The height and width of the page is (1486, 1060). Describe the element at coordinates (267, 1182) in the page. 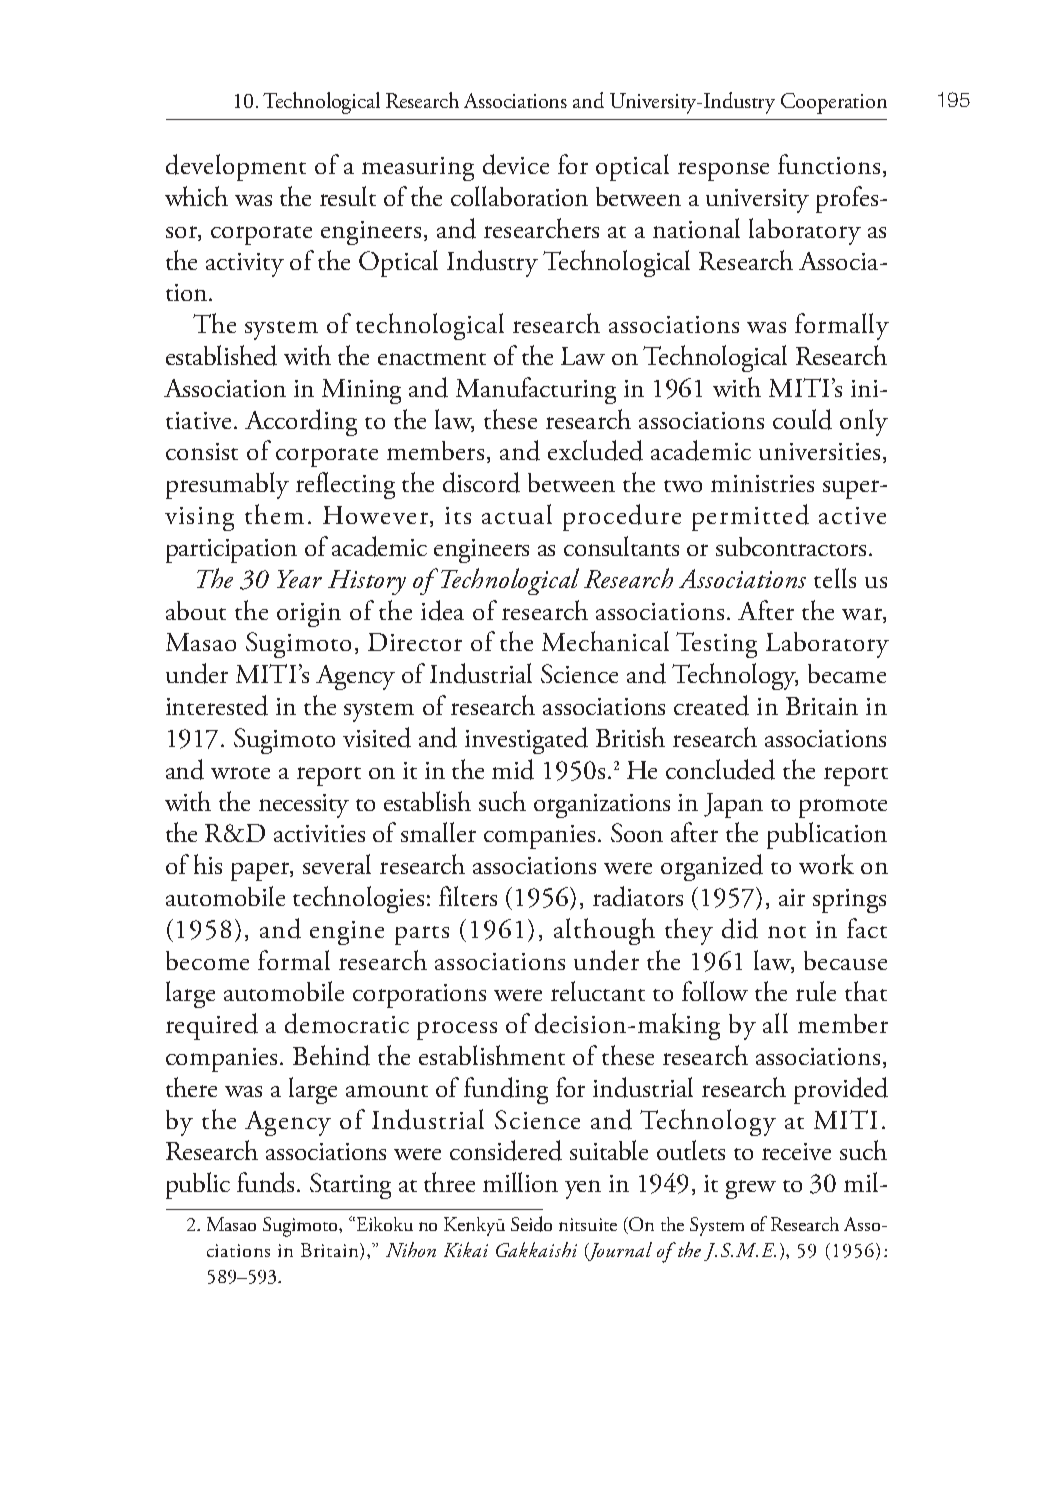

I see `funds` at that location.
